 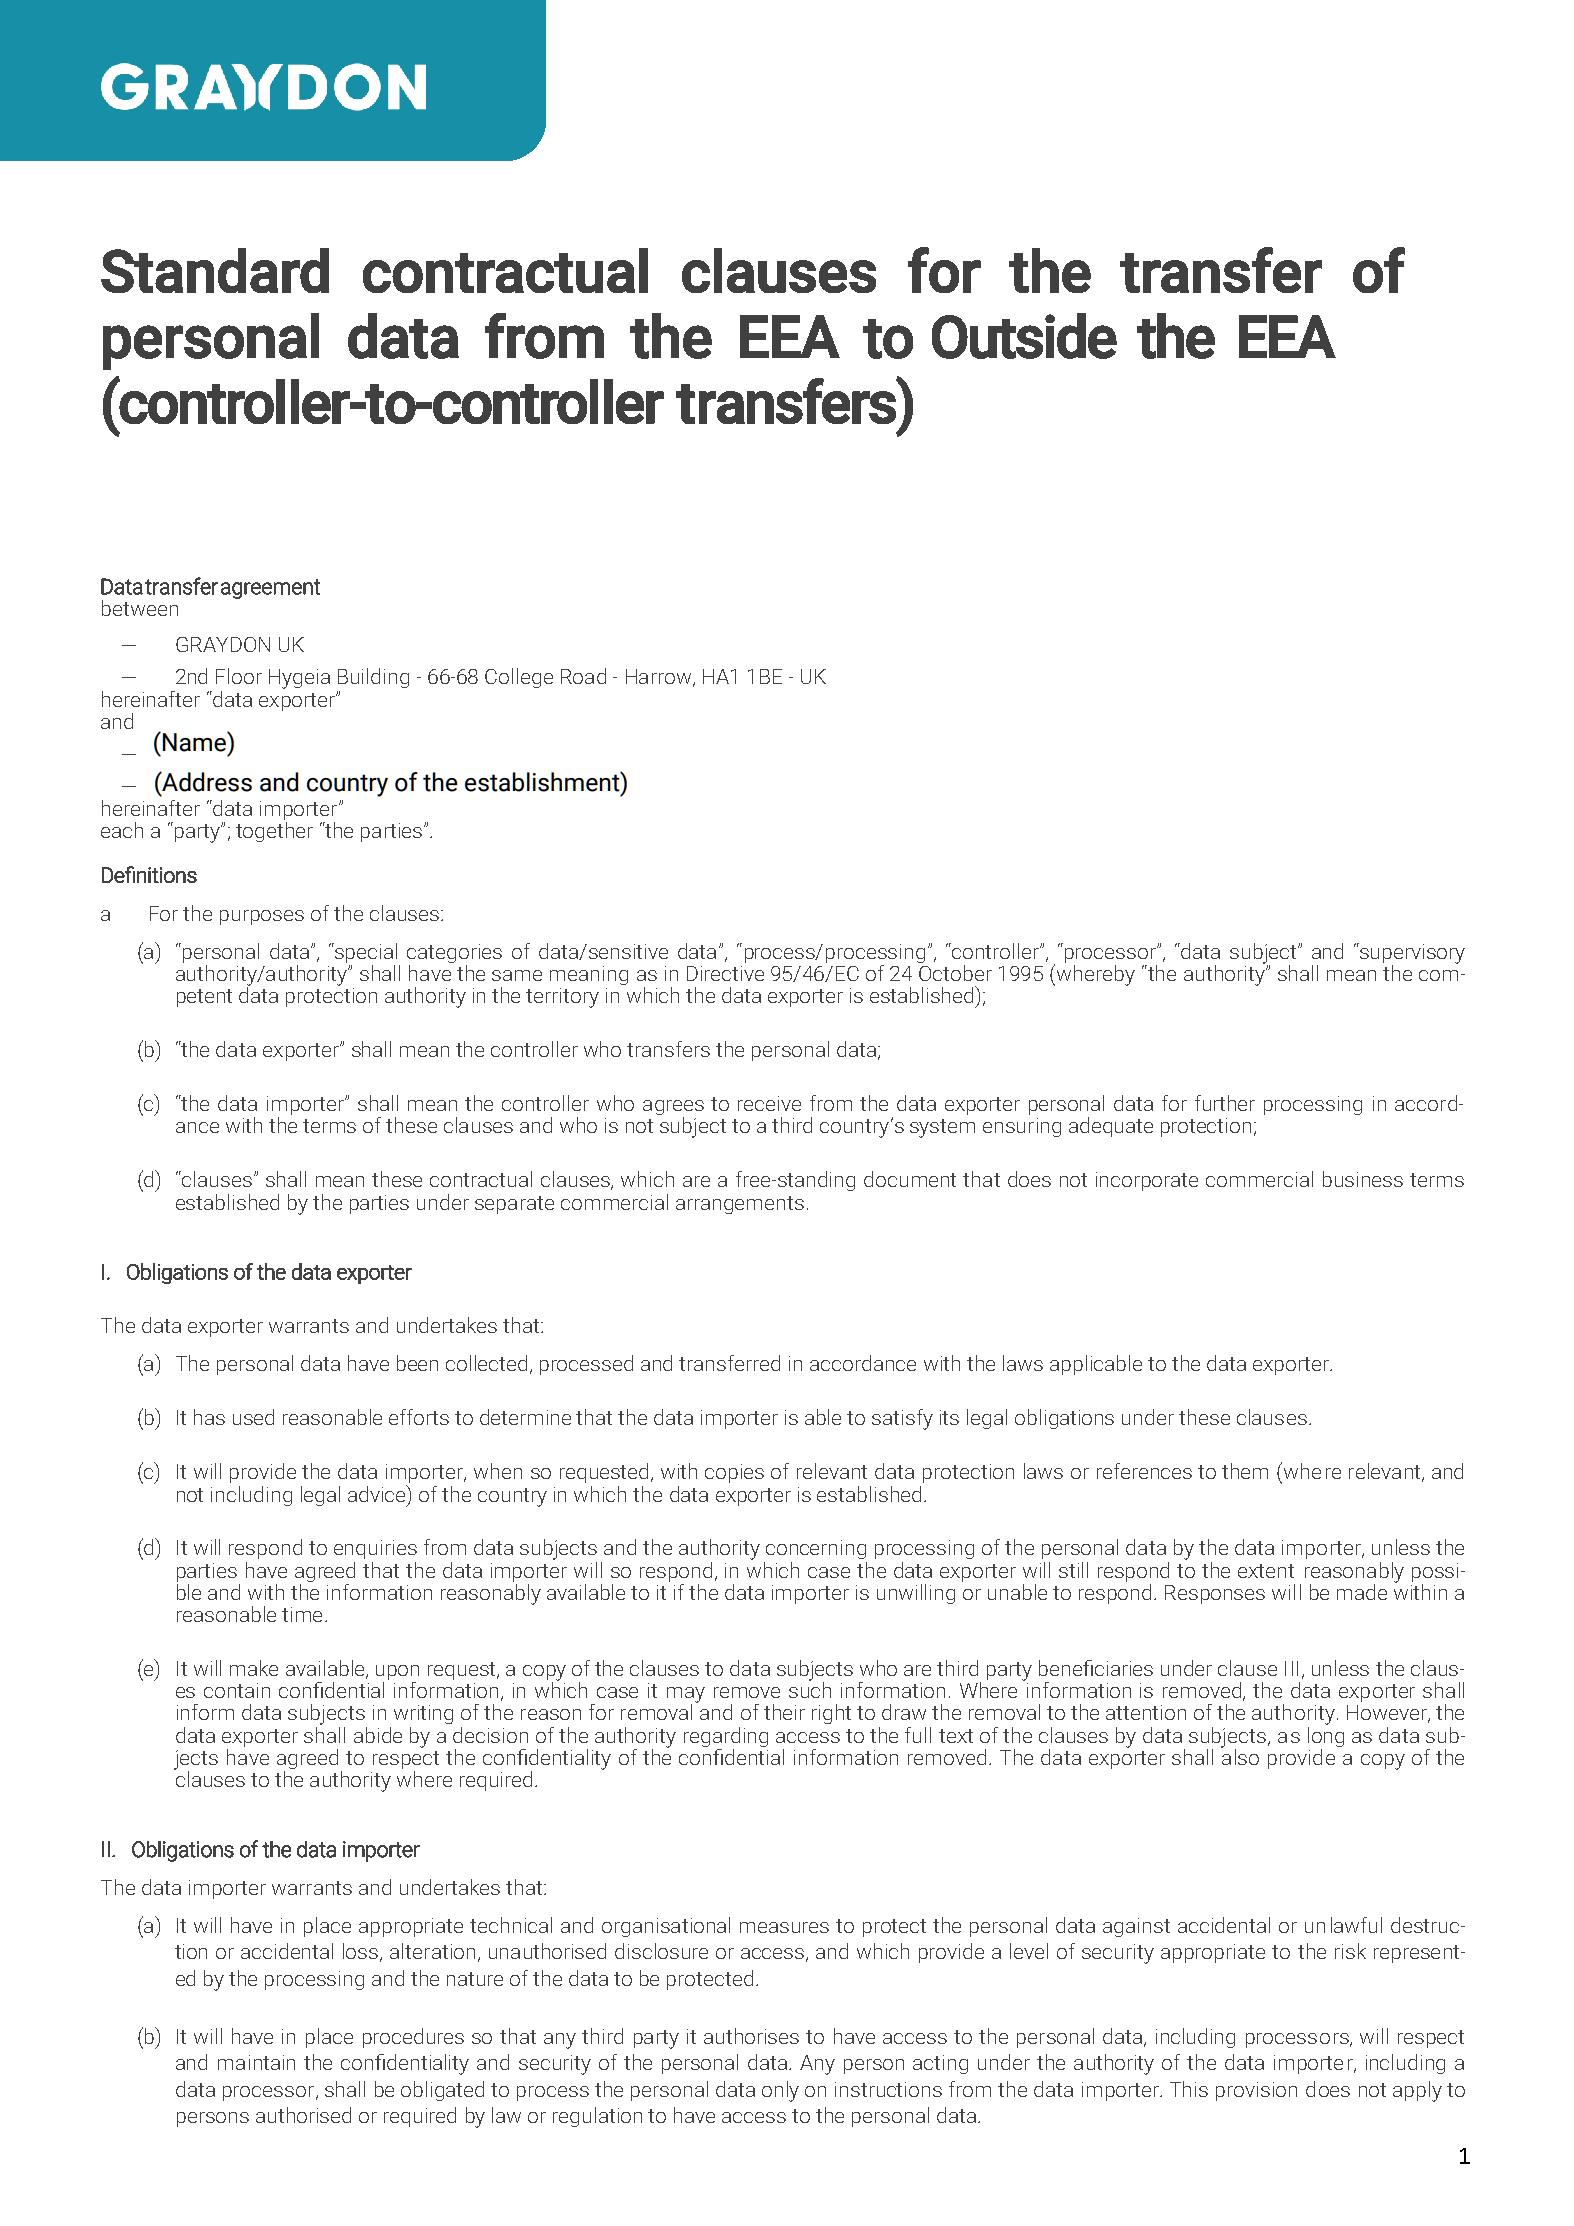 What do you see at coordinates (1215, 1594) in the image?
I see `Responses` at bounding box center [1215, 1594].
